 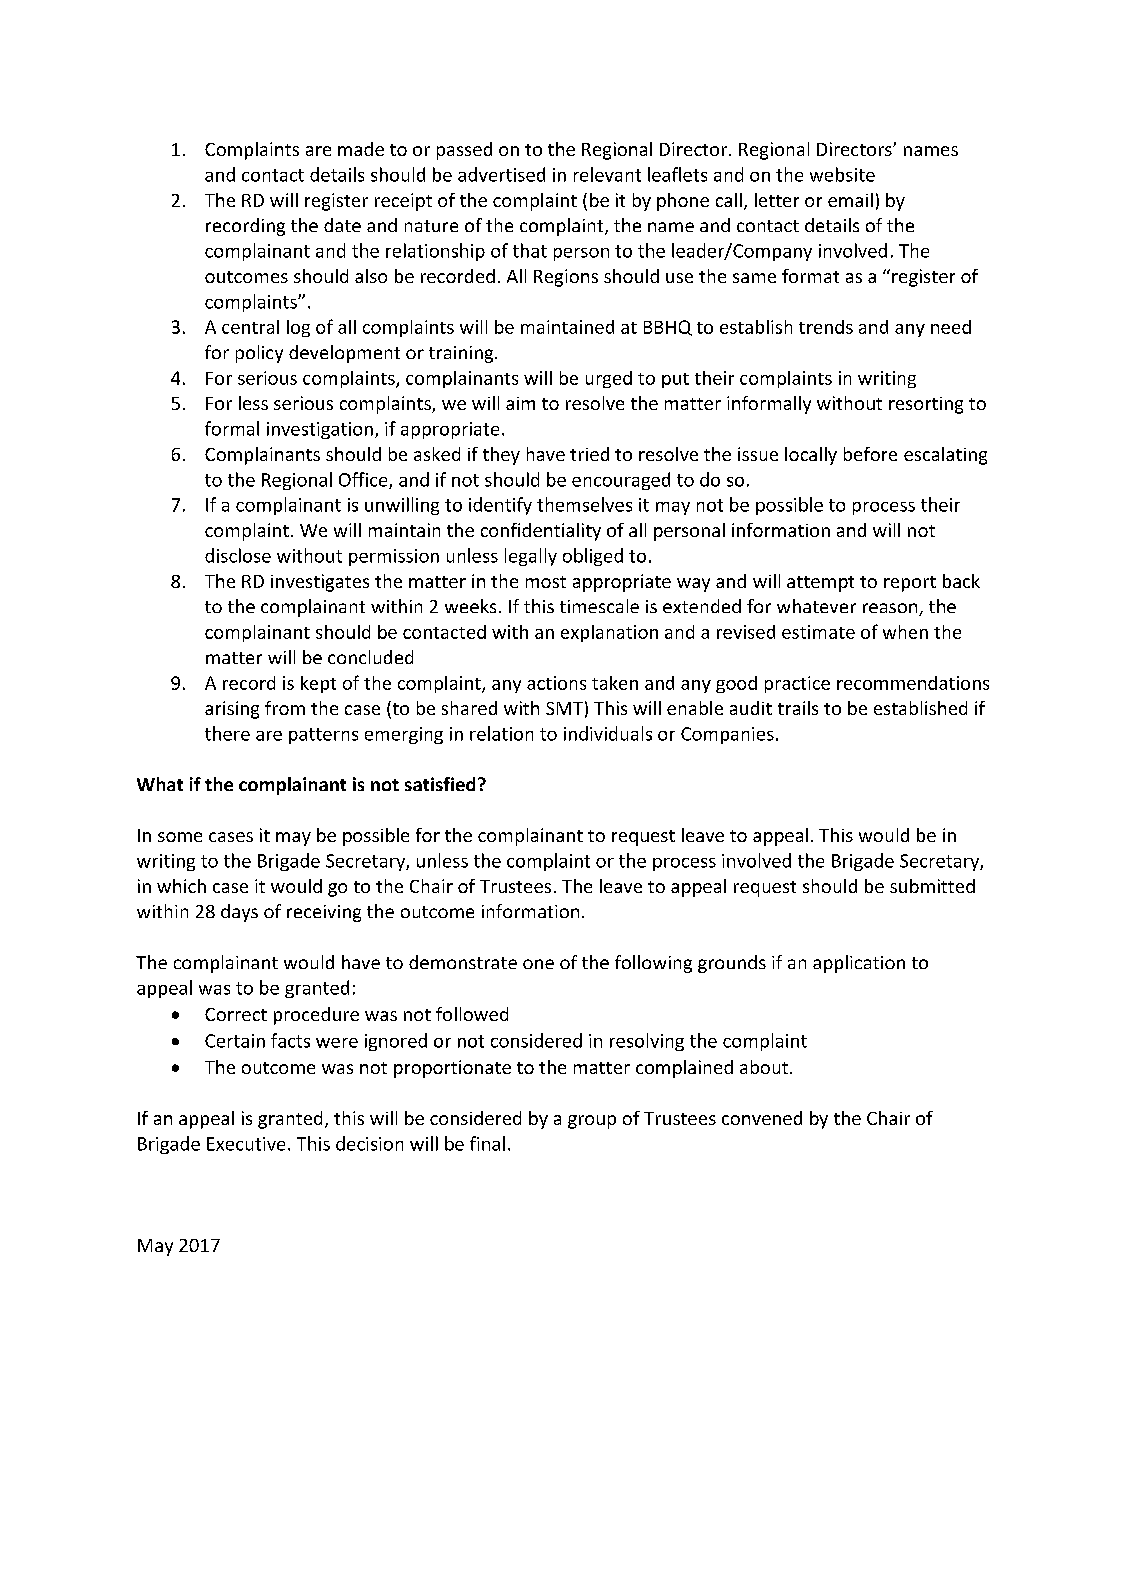 What do you see at coordinates (180, 837) in the image?
I see `some` at bounding box center [180, 837].
